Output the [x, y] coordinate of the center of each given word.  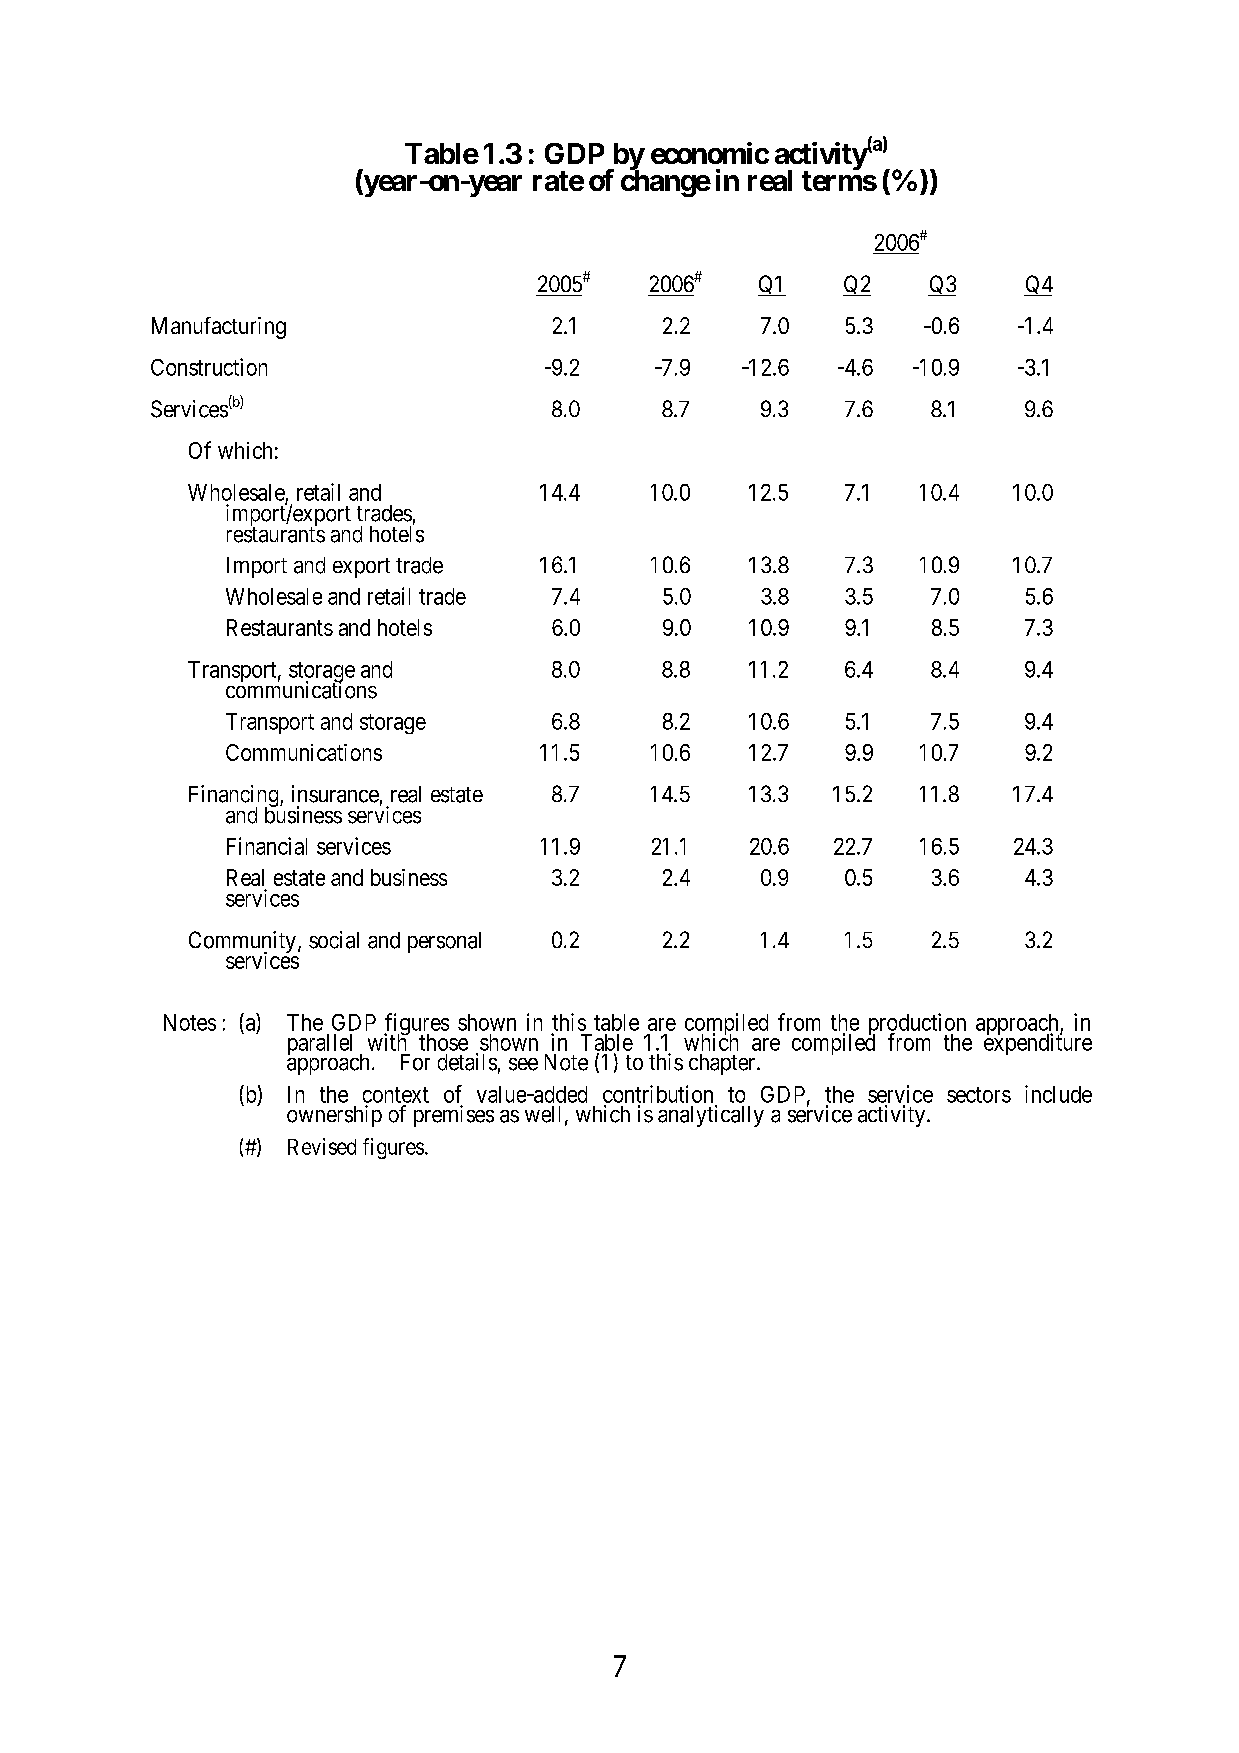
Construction [209, 367]
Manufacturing [219, 328]
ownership [334, 1116]
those [443, 1042]
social [334, 940]
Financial [267, 846]
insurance [335, 794]
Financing [235, 797]
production [917, 1025]
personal [444, 942]
